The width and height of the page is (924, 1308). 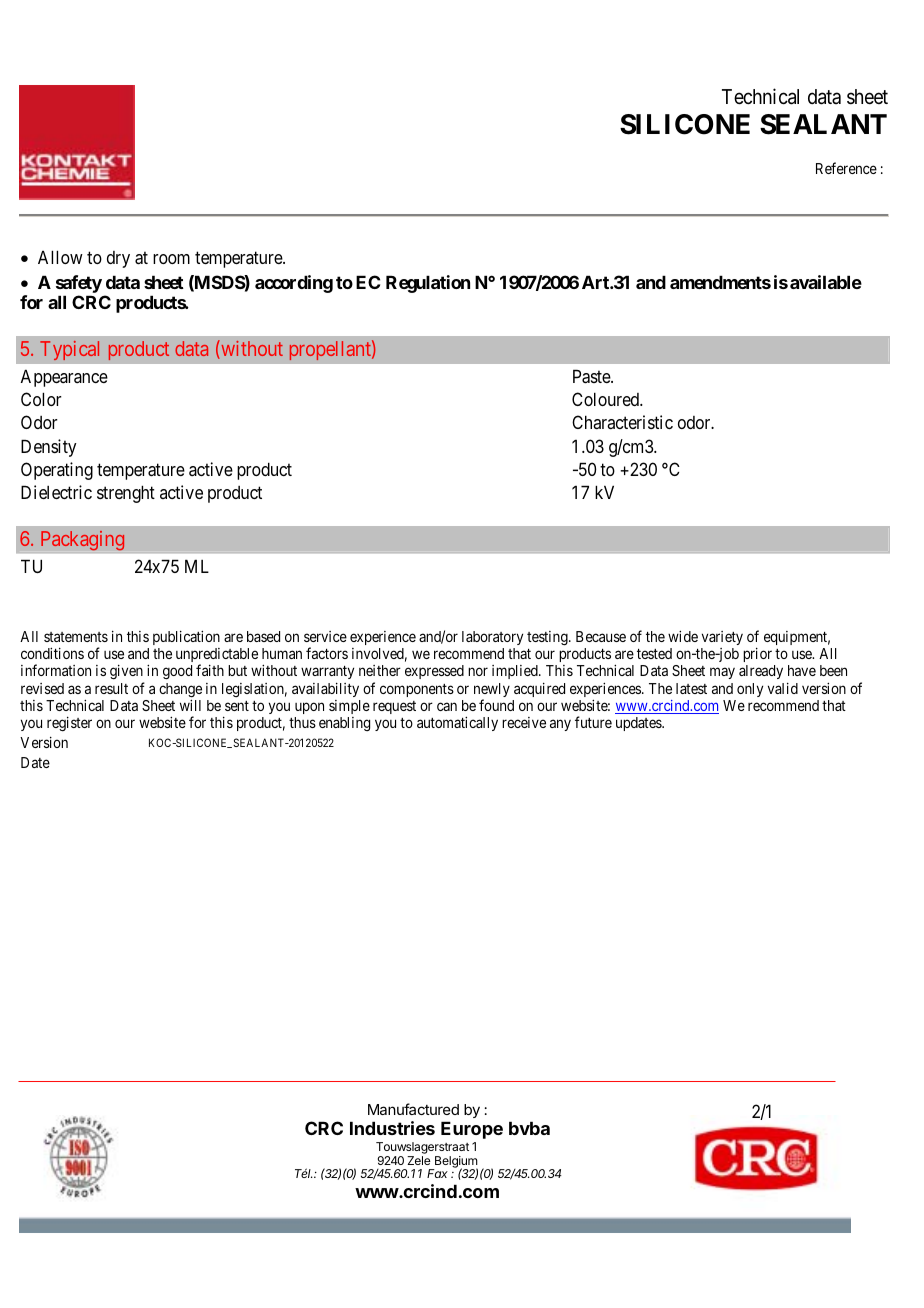 What do you see at coordinates (472, 1130) in the page?
I see `Europe` at bounding box center [472, 1130].
